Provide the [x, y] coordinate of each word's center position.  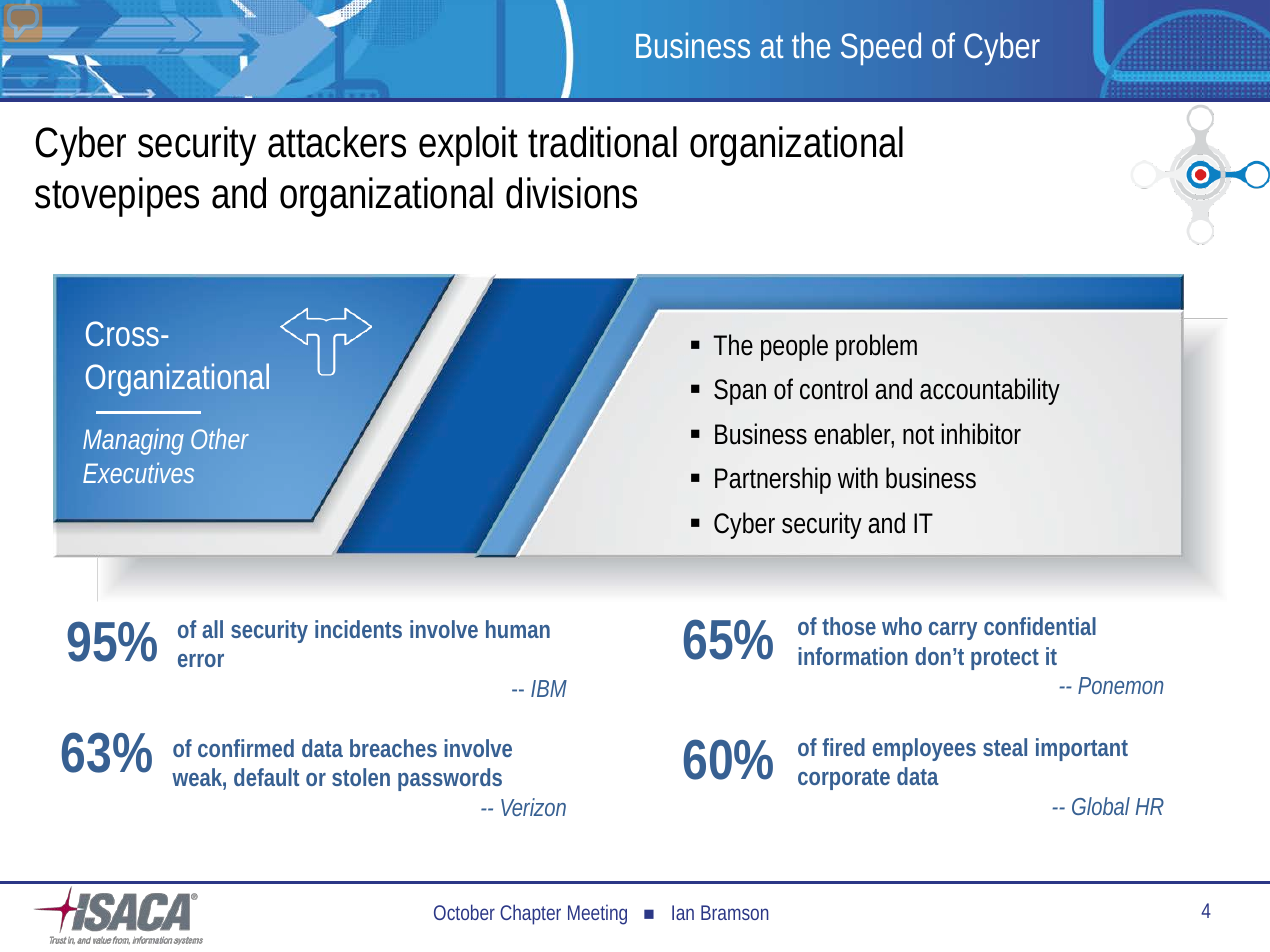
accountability [990, 391]
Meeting [597, 914]
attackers [337, 142]
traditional [602, 142]
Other [220, 439]
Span [740, 392]
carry [953, 631]
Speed [881, 48]
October [464, 912]
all [212, 629]
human [518, 629]
